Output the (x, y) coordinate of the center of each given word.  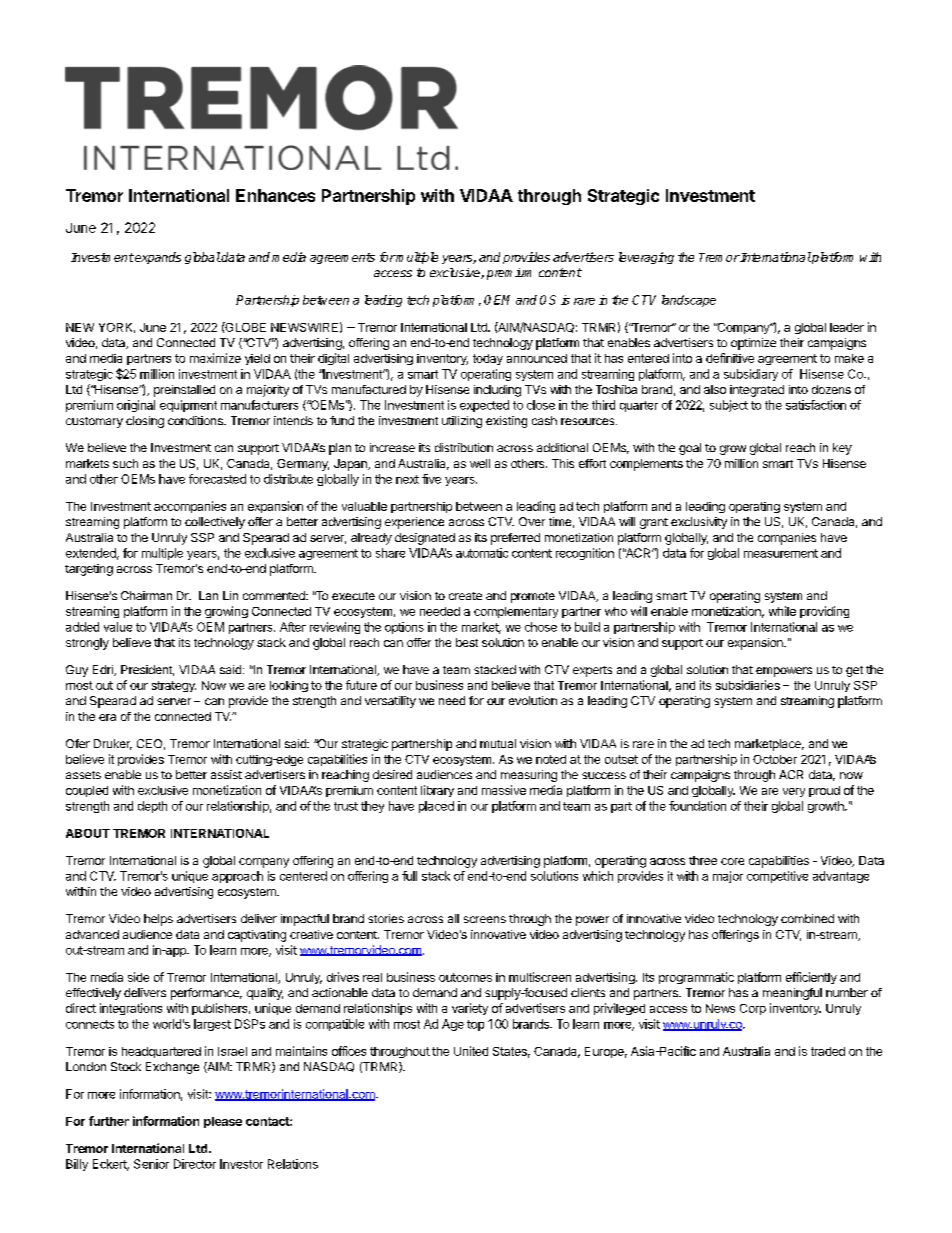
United (471, 1051)
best (467, 642)
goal (690, 449)
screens (485, 919)
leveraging (646, 258)
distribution (464, 447)
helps (158, 920)
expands (157, 258)
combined (807, 918)
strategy (174, 686)
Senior (151, 1164)
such (125, 463)
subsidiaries (748, 685)
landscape (689, 301)
